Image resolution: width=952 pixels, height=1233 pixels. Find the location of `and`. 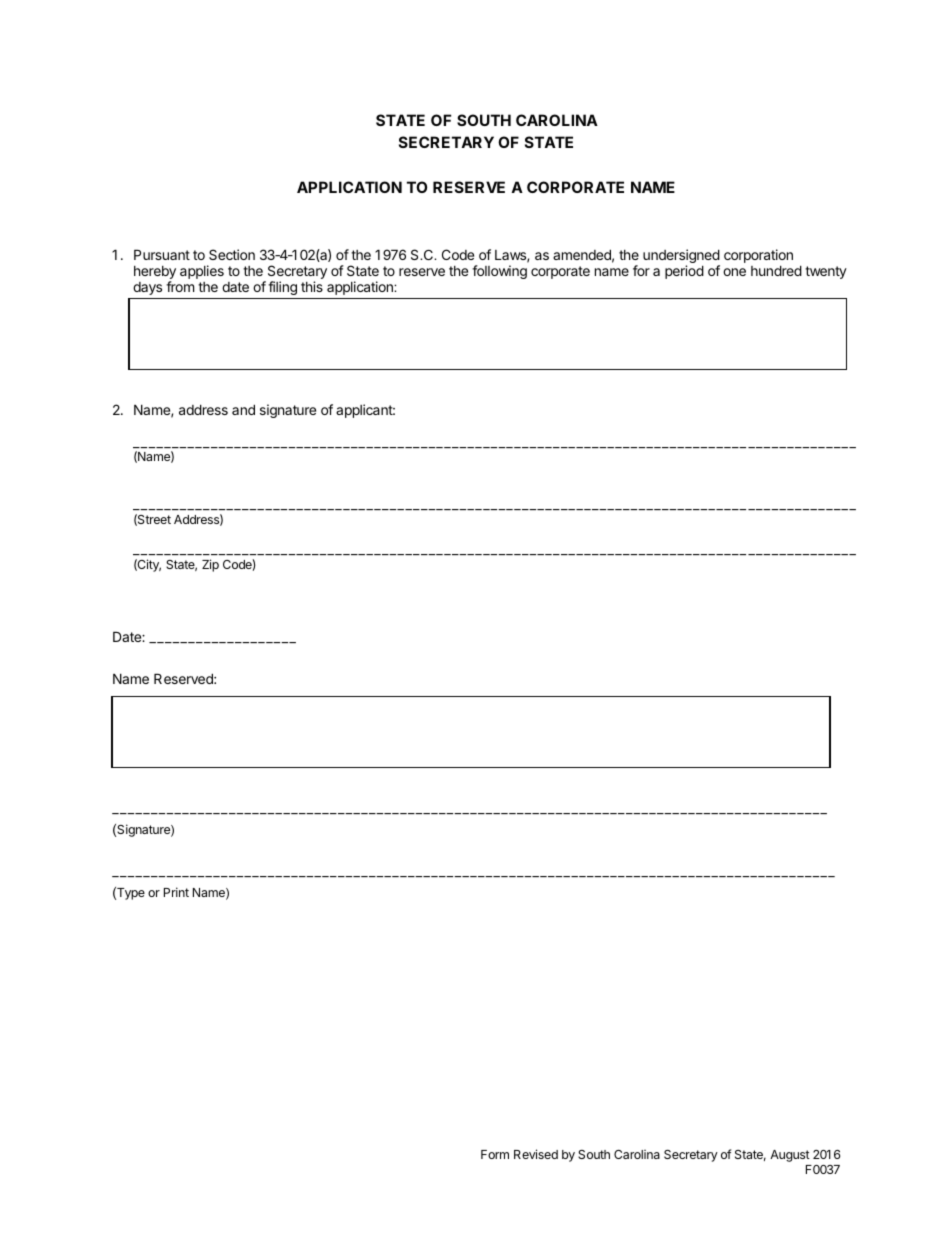

and is located at coordinates (243, 409).
